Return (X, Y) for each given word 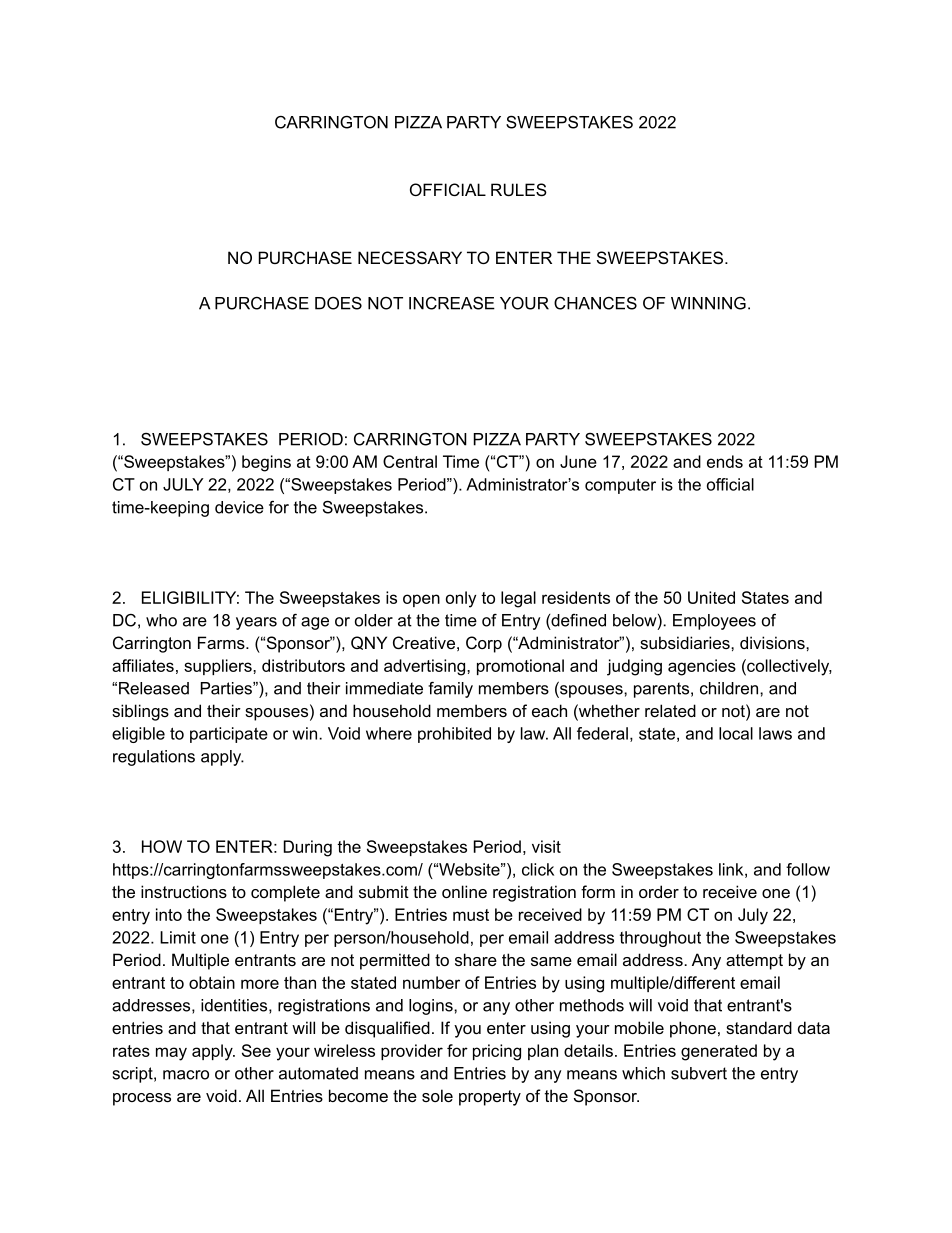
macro (186, 1075)
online (464, 891)
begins (266, 463)
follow (808, 869)
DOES (338, 303)
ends (725, 461)
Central (410, 461)
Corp (484, 644)
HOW (162, 846)
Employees (714, 622)
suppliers (219, 667)
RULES (519, 189)
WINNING (708, 303)
